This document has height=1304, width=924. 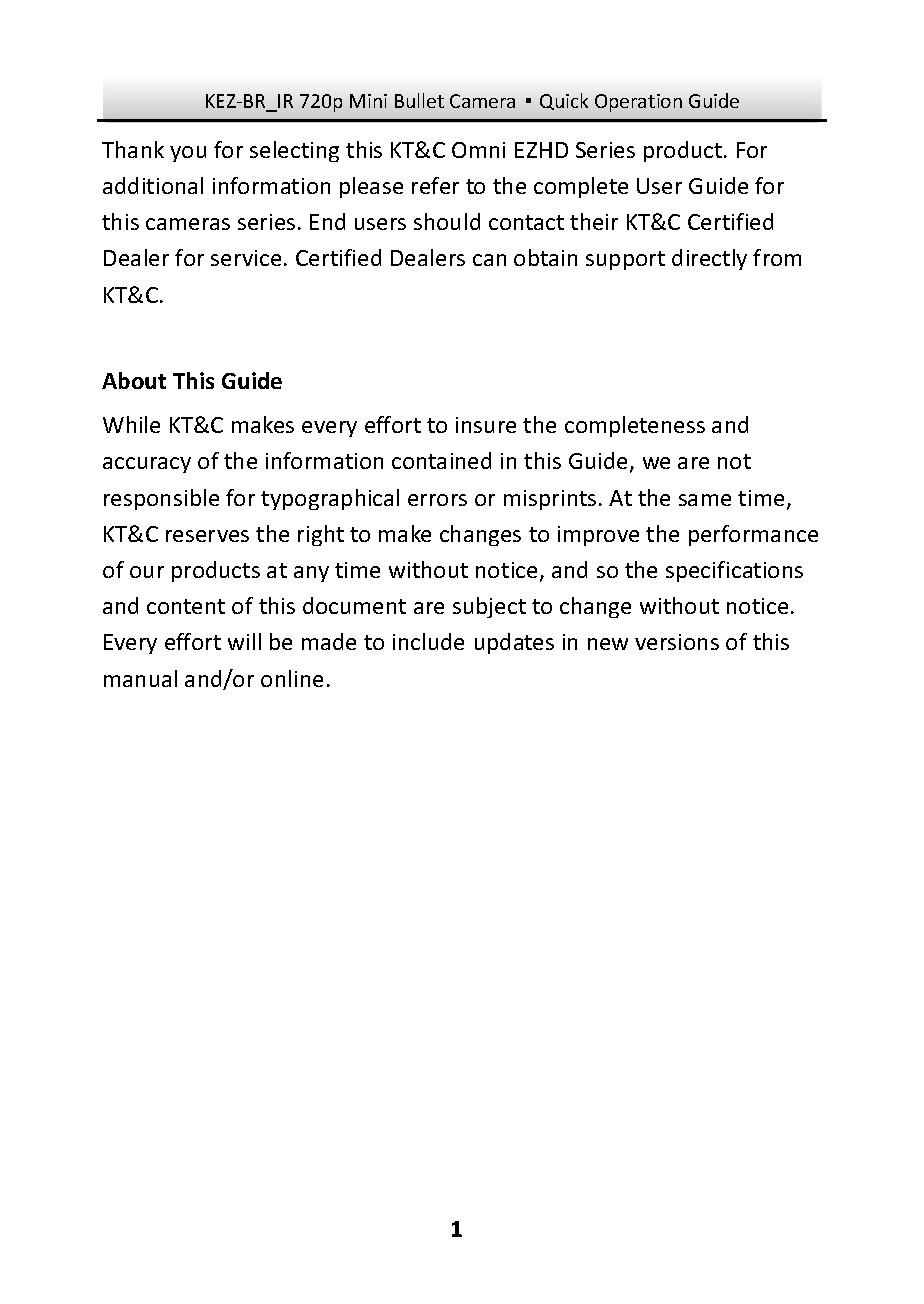 What do you see at coordinates (441, 460) in the document?
I see `contained` at bounding box center [441, 460].
